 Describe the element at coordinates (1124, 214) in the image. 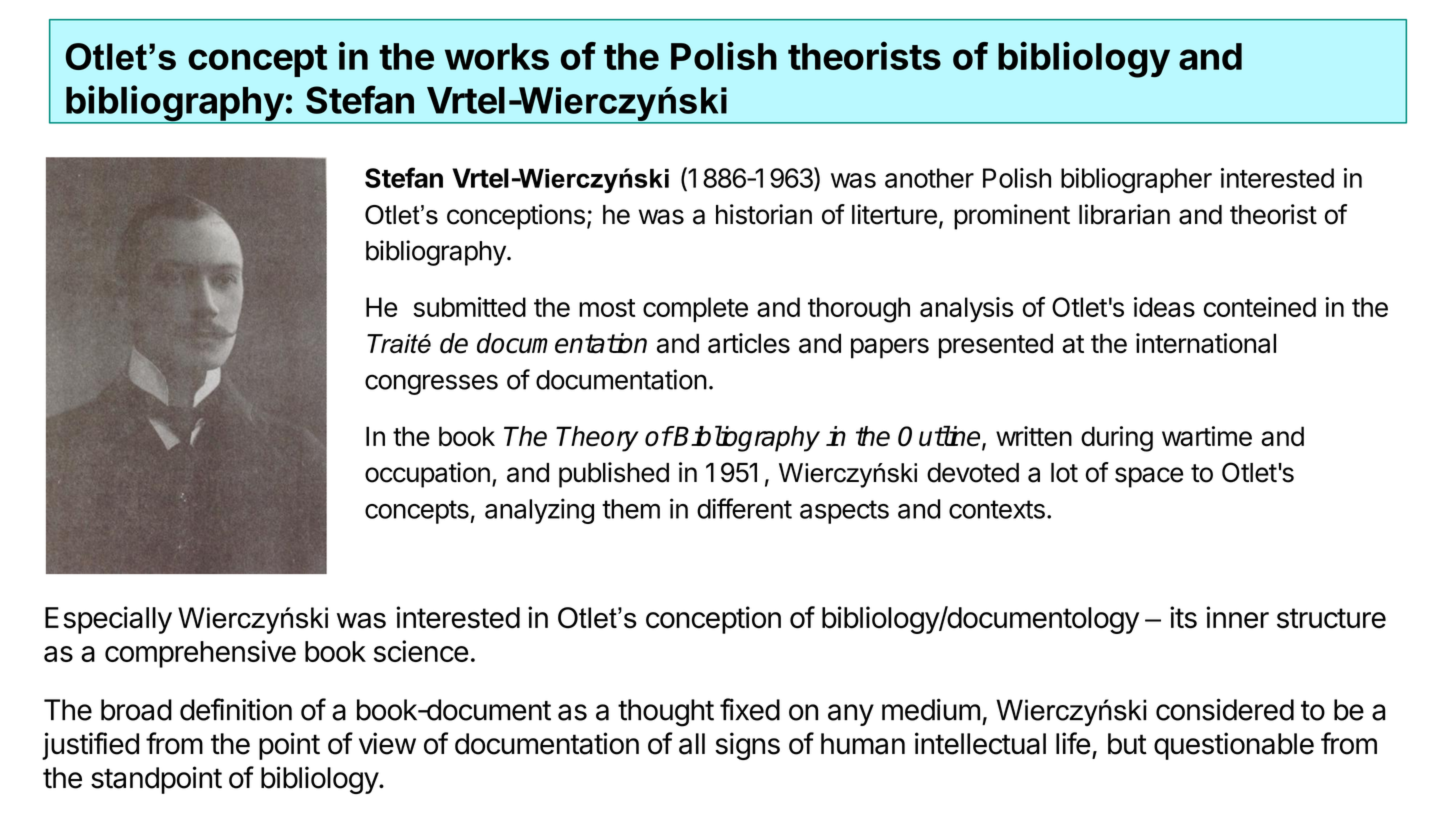

I see `librarian` at that location.
